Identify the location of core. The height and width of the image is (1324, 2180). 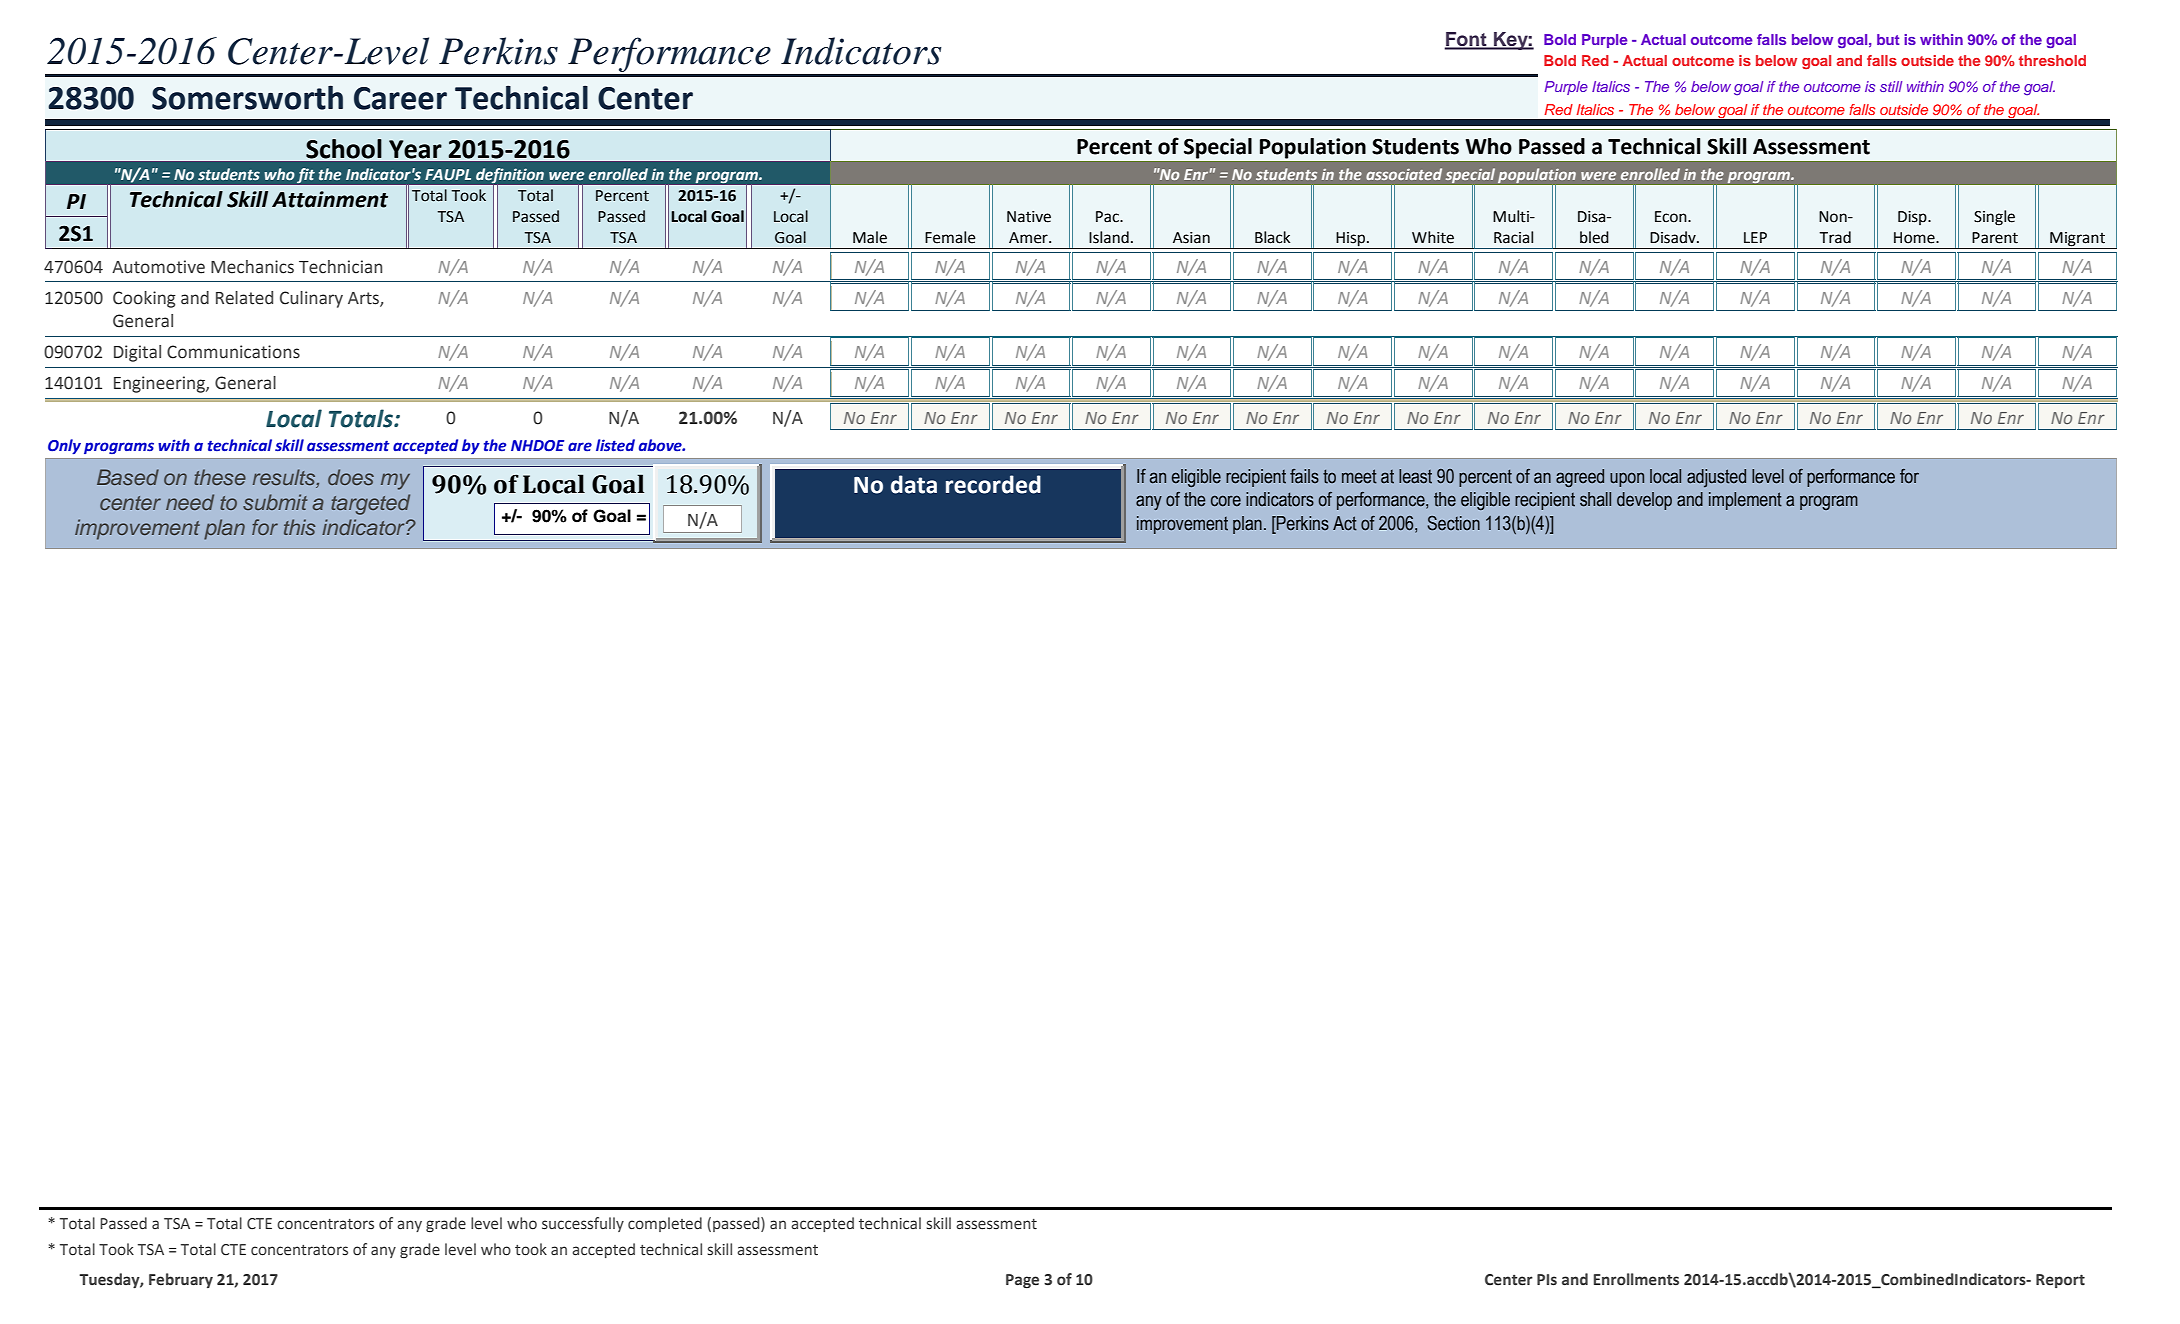
(1226, 501).
